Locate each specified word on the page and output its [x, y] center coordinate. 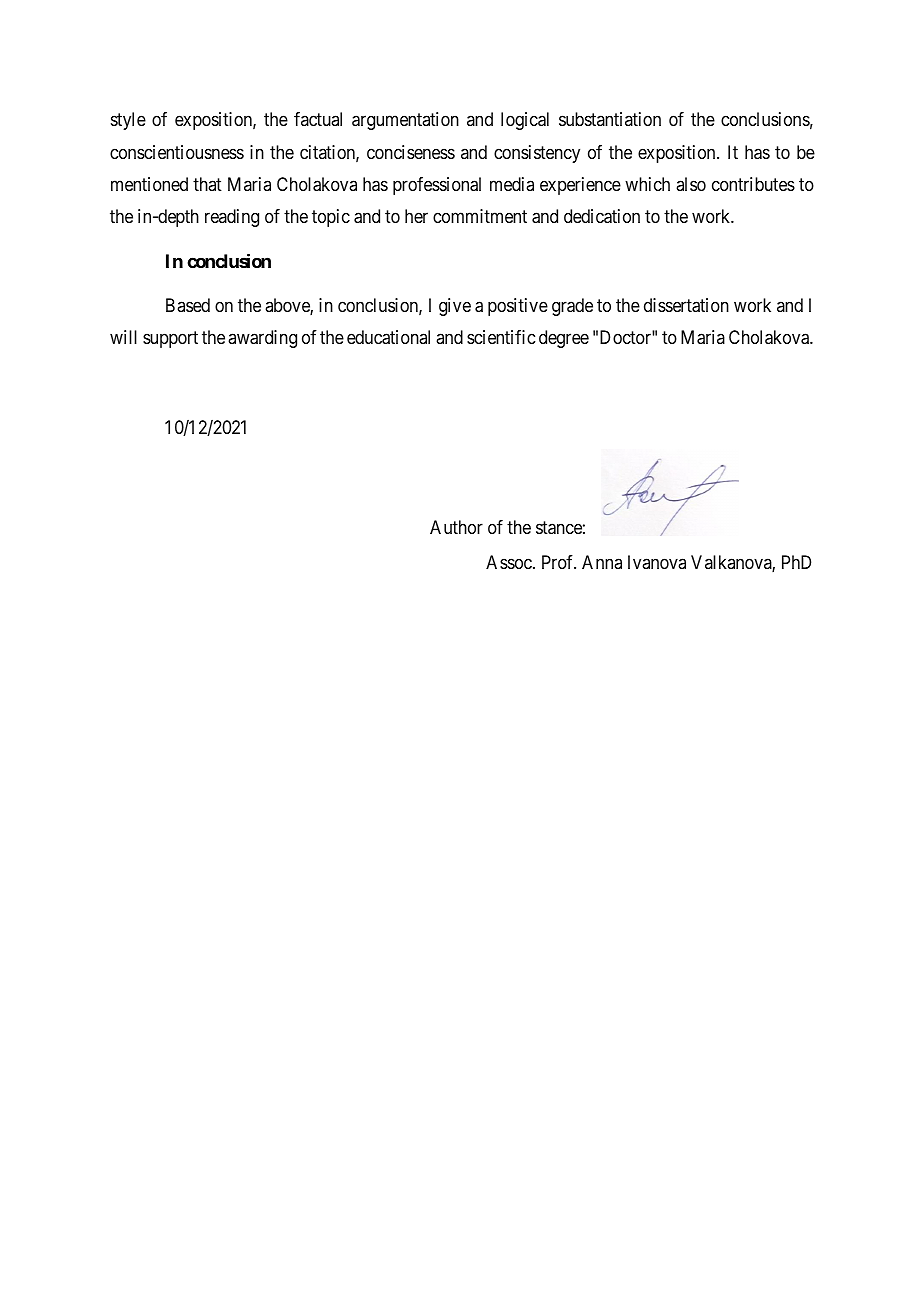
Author [456, 527]
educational [388, 337]
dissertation [686, 305]
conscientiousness [177, 152]
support [170, 340]
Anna [602, 562]
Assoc [510, 562]
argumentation [405, 121]
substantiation [610, 119]
